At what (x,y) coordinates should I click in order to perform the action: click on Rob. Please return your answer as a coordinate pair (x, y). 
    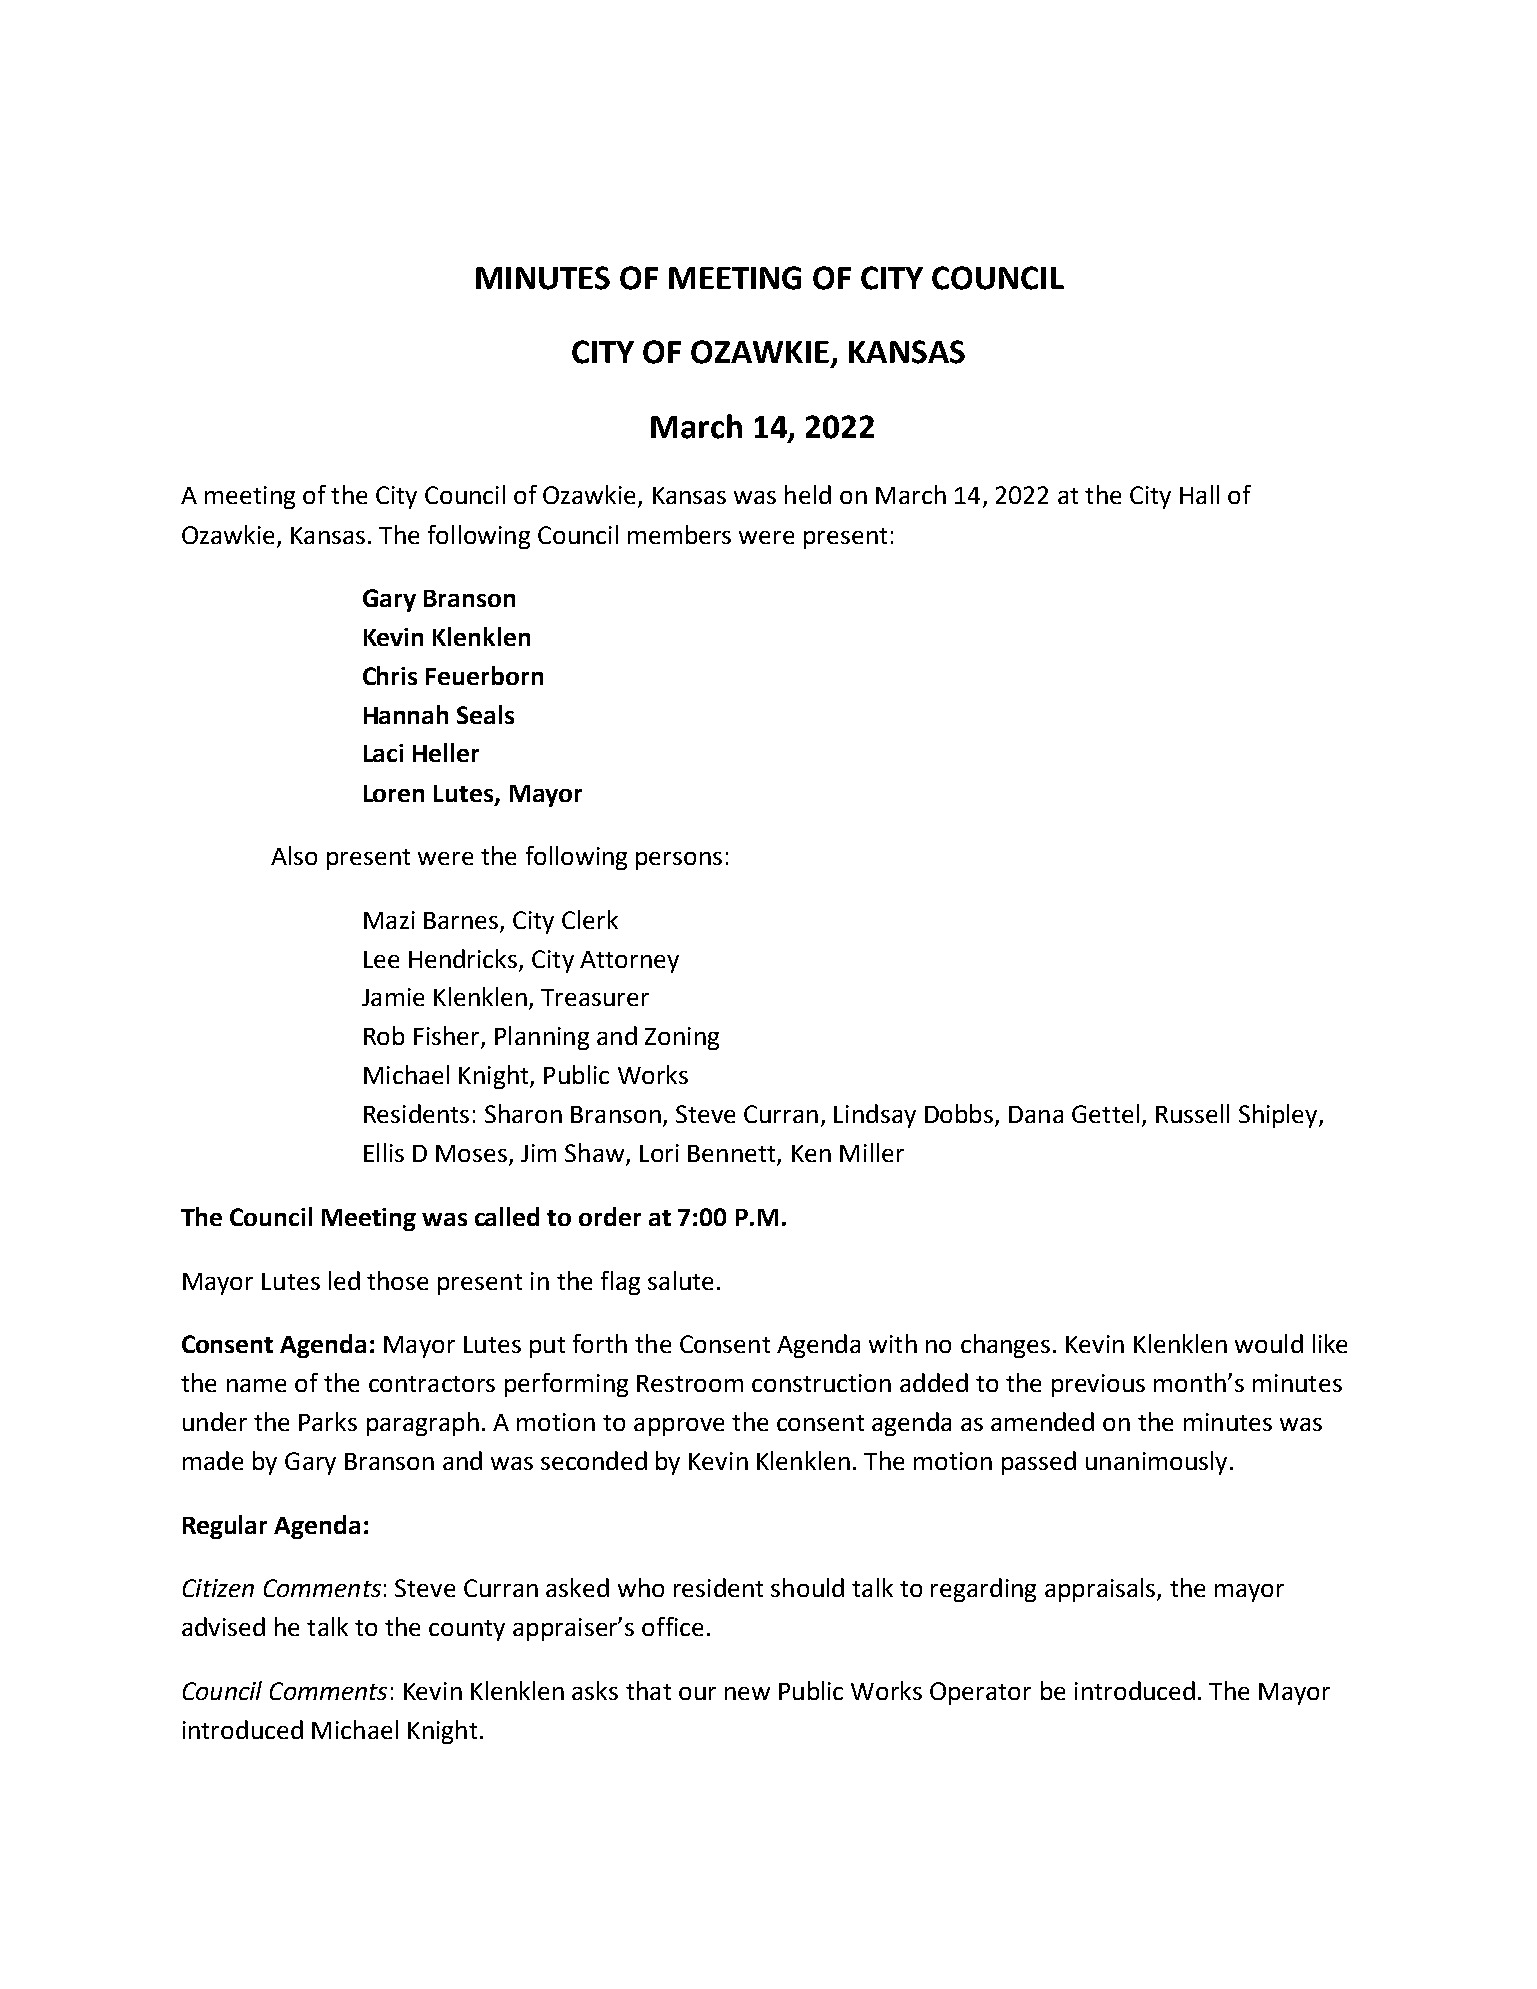
    Looking at the image, I should click on (384, 1035).
